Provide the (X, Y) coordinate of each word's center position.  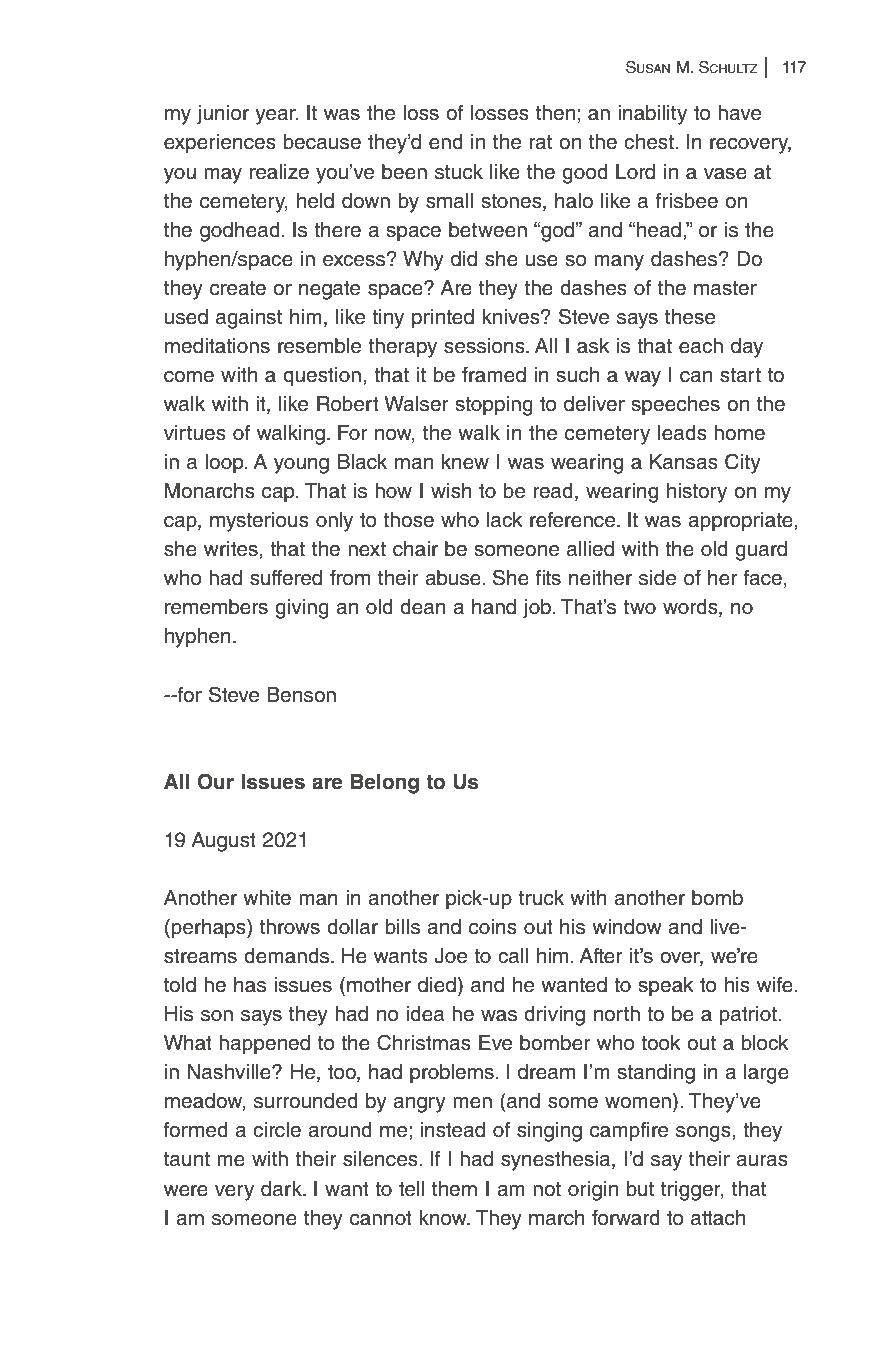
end (446, 142)
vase (725, 174)
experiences (220, 144)
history (697, 493)
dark (282, 1189)
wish (451, 491)
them (454, 1189)
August (223, 842)
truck (541, 898)
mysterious (259, 522)
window (627, 927)
